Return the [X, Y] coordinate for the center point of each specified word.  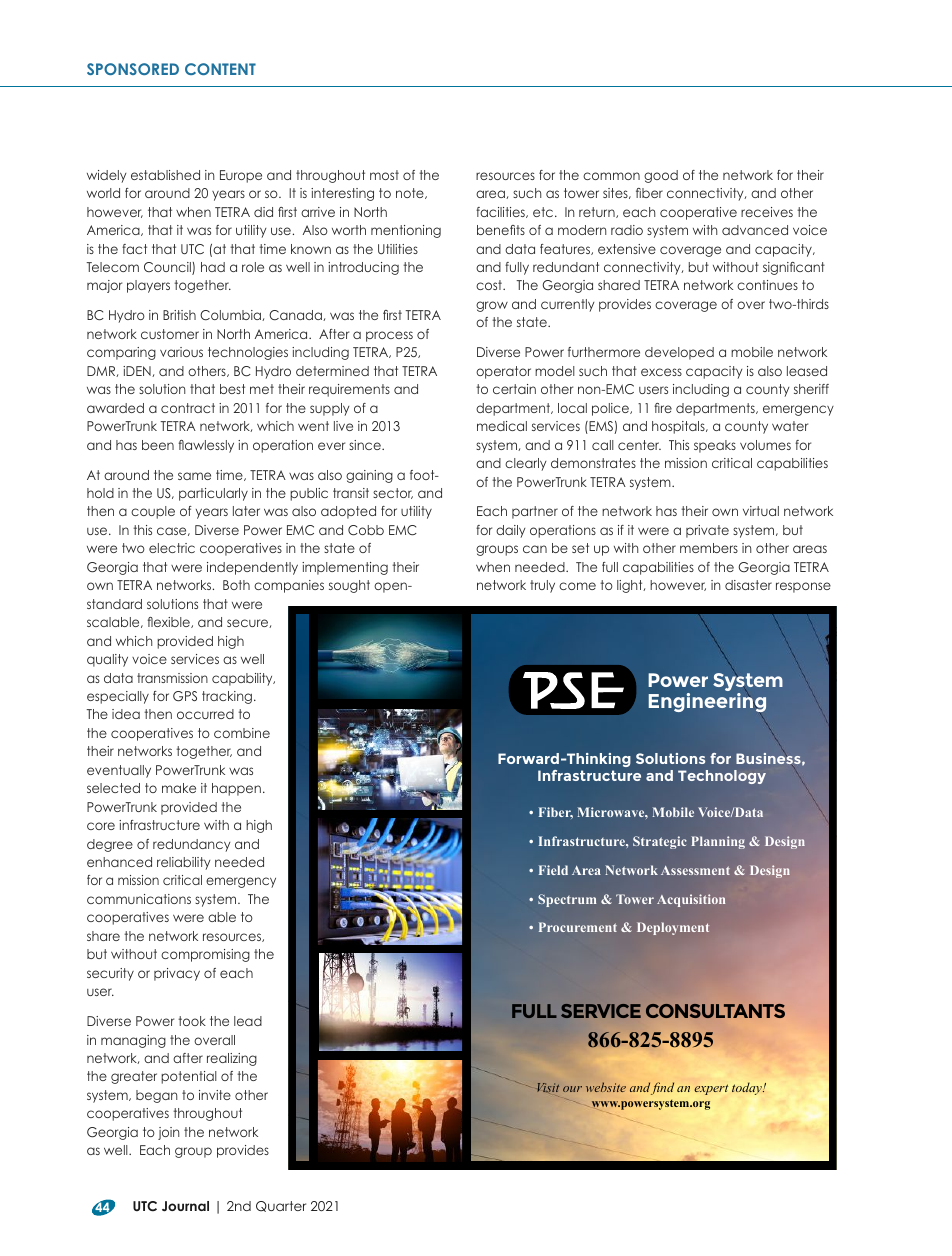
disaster [748, 585]
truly [542, 586]
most [384, 175]
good [661, 176]
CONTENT [220, 69]
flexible [169, 622]
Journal [185, 1206]
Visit [548, 1087]
